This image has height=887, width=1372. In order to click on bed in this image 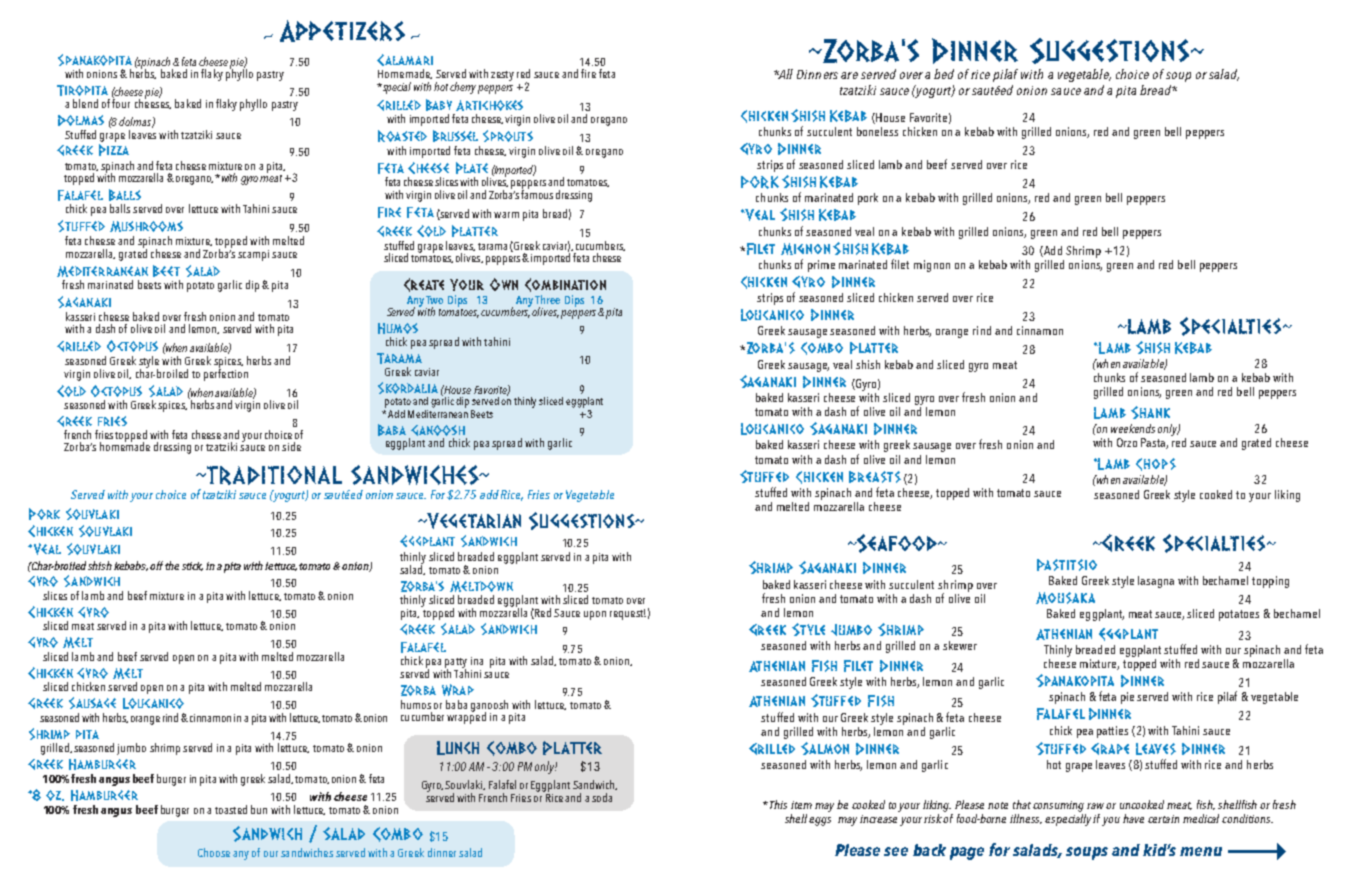, I will do `click(944, 74)`.
